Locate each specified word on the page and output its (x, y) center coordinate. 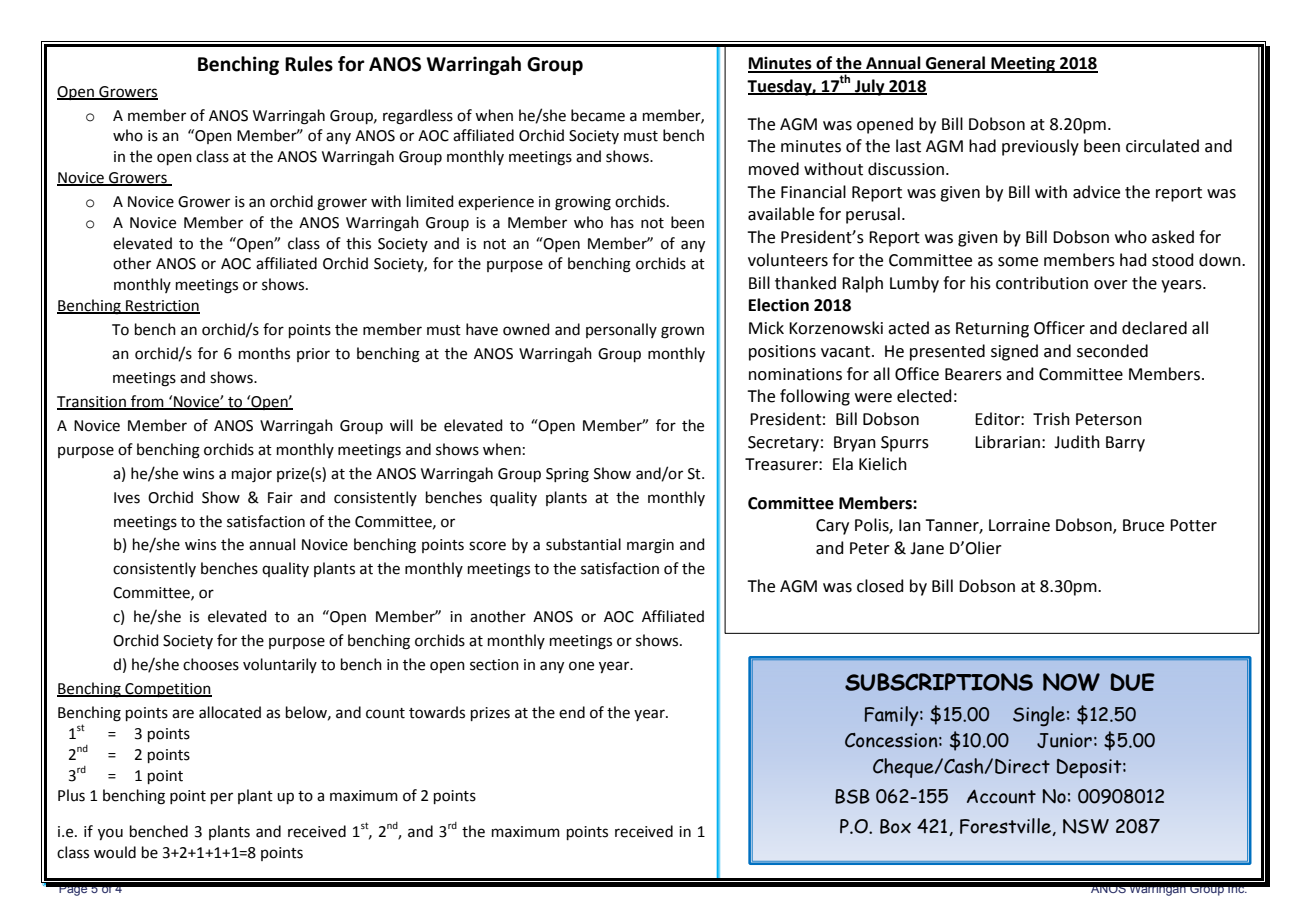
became (598, 115)
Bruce (1143, 525)
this (358, 243)
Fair (280, 498)
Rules (309, 64)
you (110, 834)
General (956, 64)
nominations (795, 374)
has (622, 222)
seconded (1112, 351)
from (147, 402)
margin (650, 546)
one (581, 666)
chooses (211, 664)
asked (1173, 237)
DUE (1132, 682)
